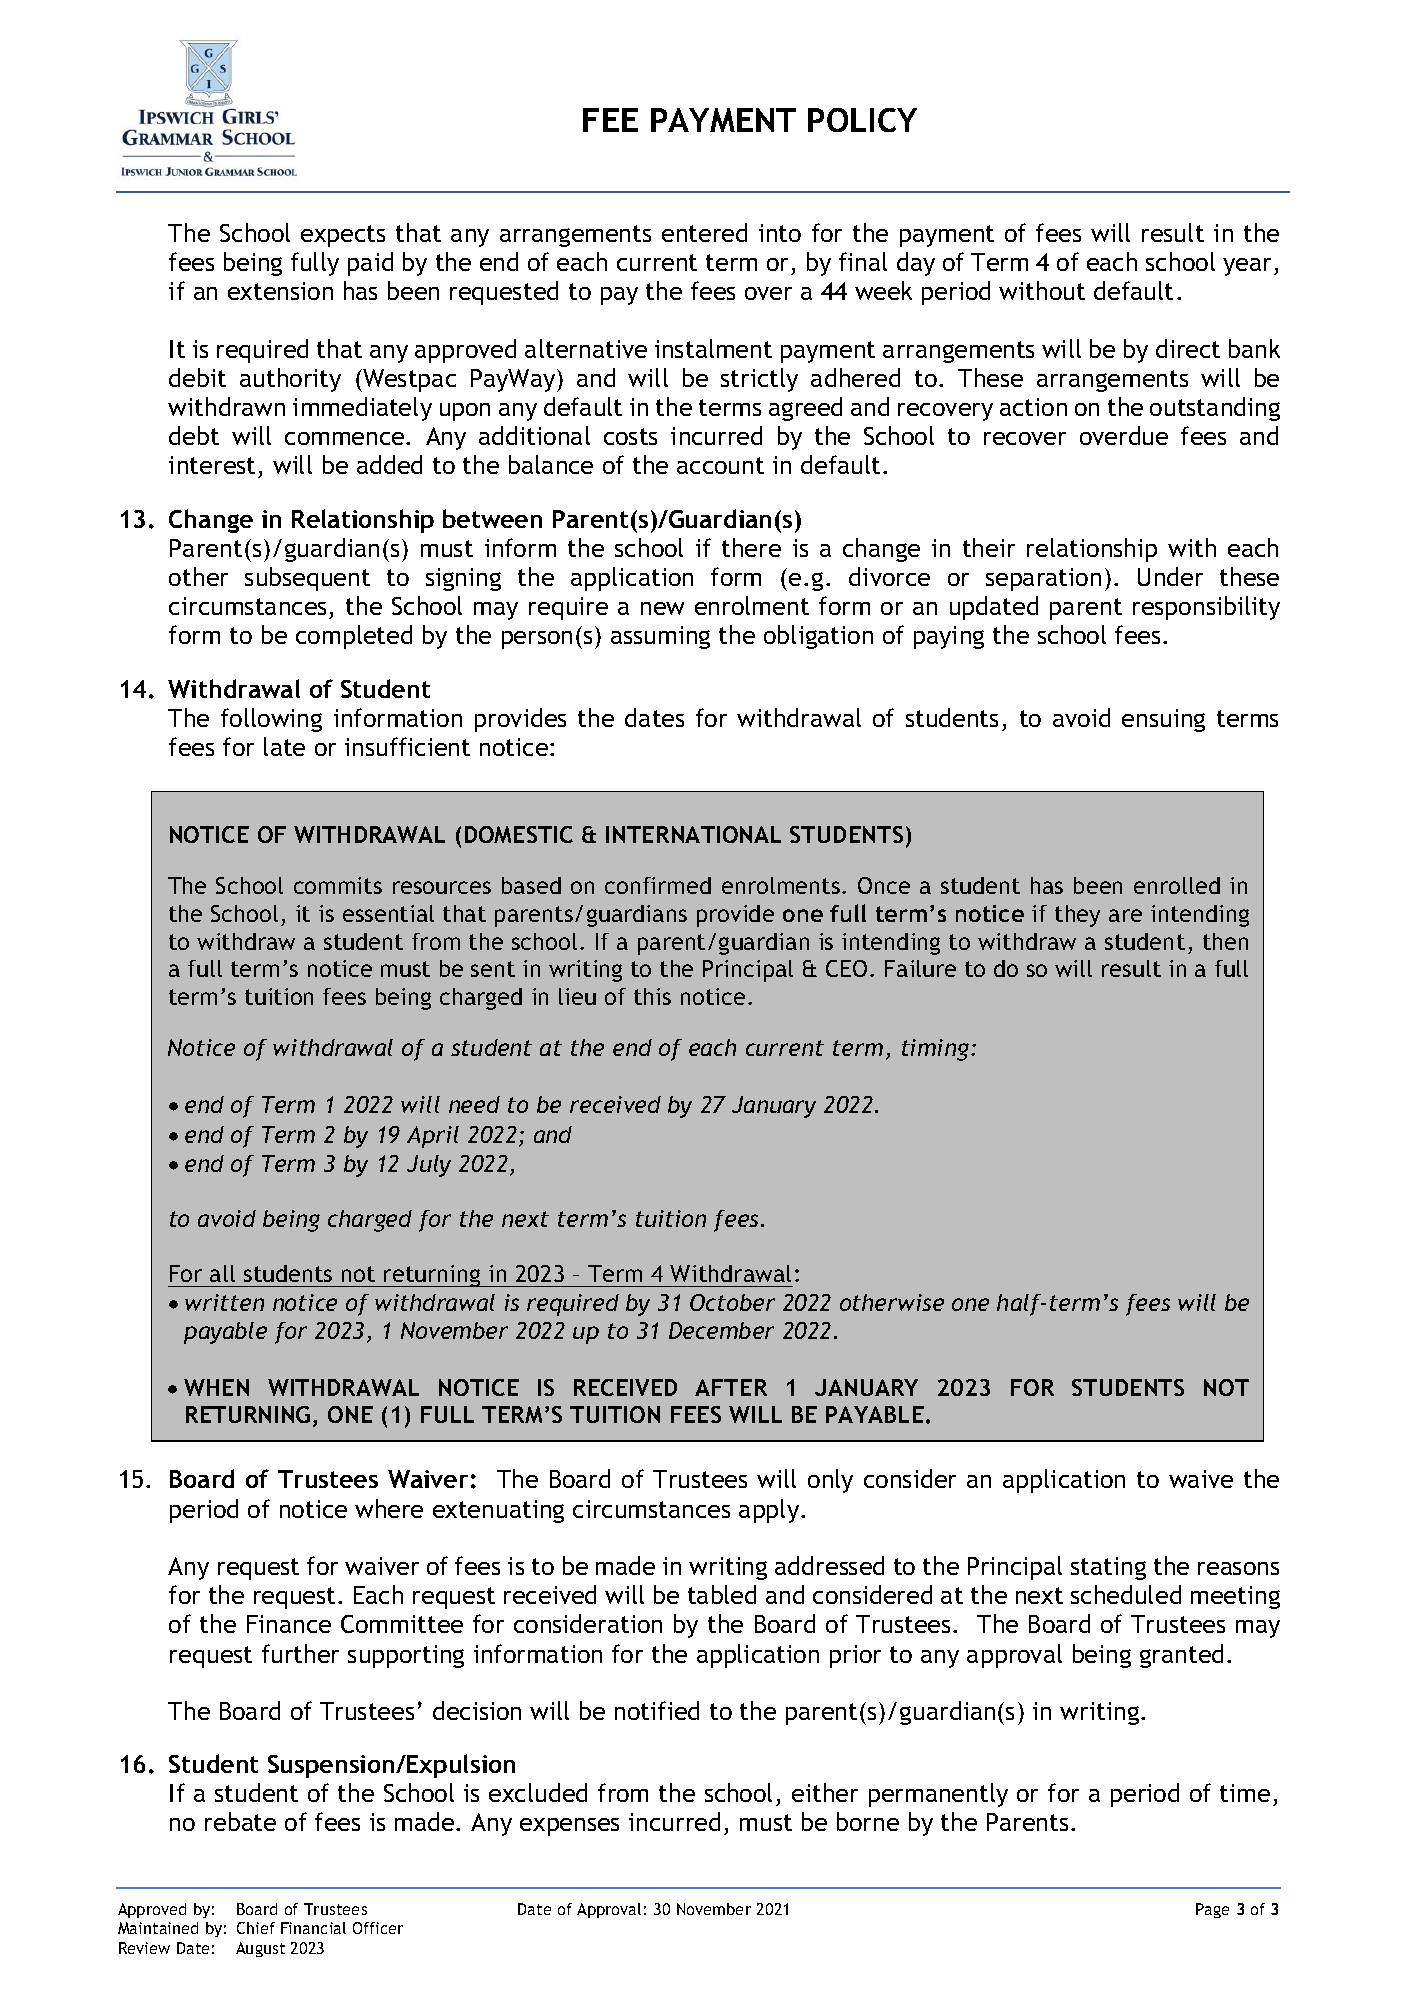 The image size is (1415, 2002). Describe the element at coordinates (1249, 267) in the image. I see `year` at that location.
